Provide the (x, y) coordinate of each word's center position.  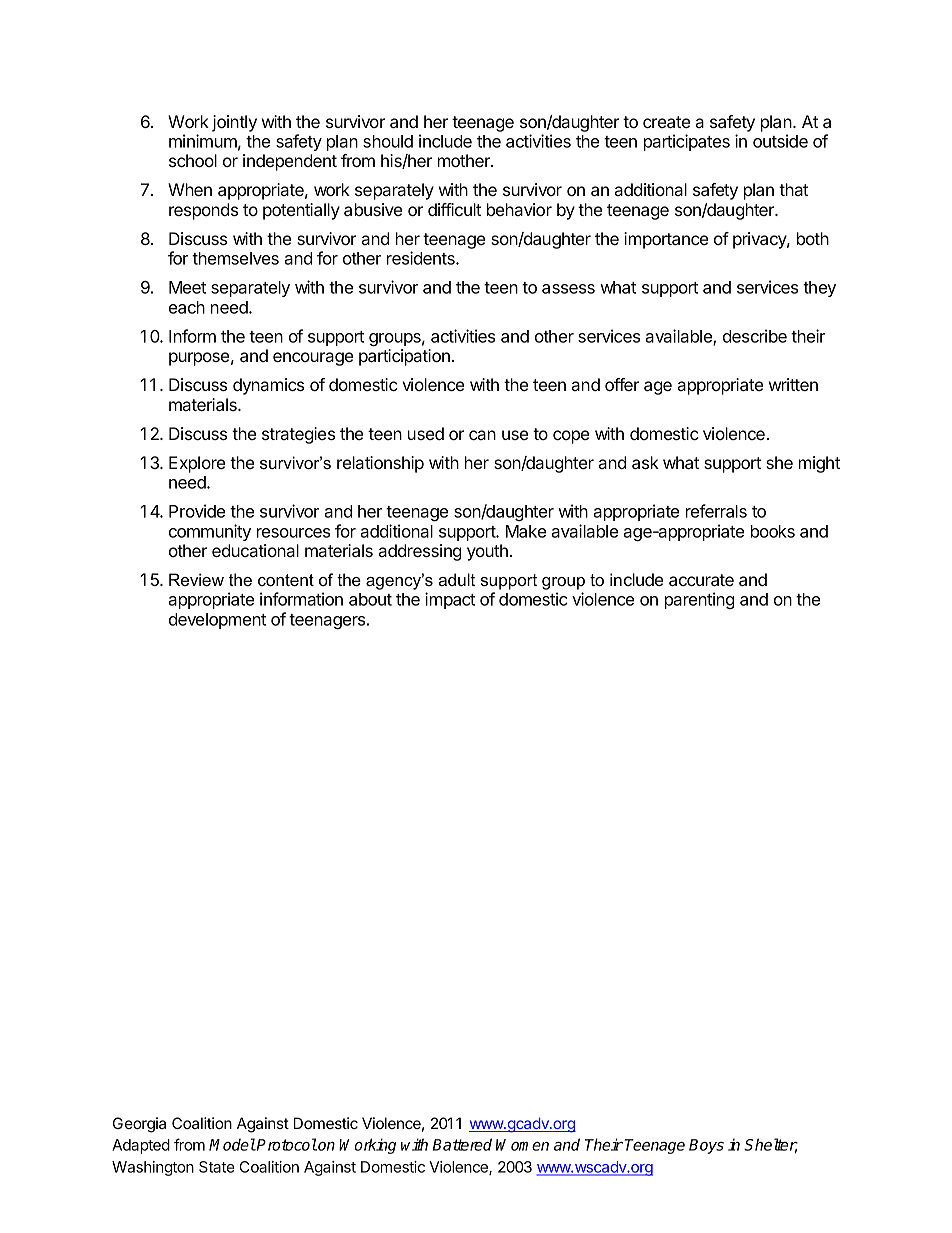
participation (404, 357)
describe (755, 336)
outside (780, 141)
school (193, 160)
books (773, 531)
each (187, 307)
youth (487, 552)
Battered (462, 1144)
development (217, 621)
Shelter (771, 1146)
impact (450, 600)
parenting (700, 600)
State (217, 1167)
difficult (454, 209)
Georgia (139, 1125)
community (210, 532)
